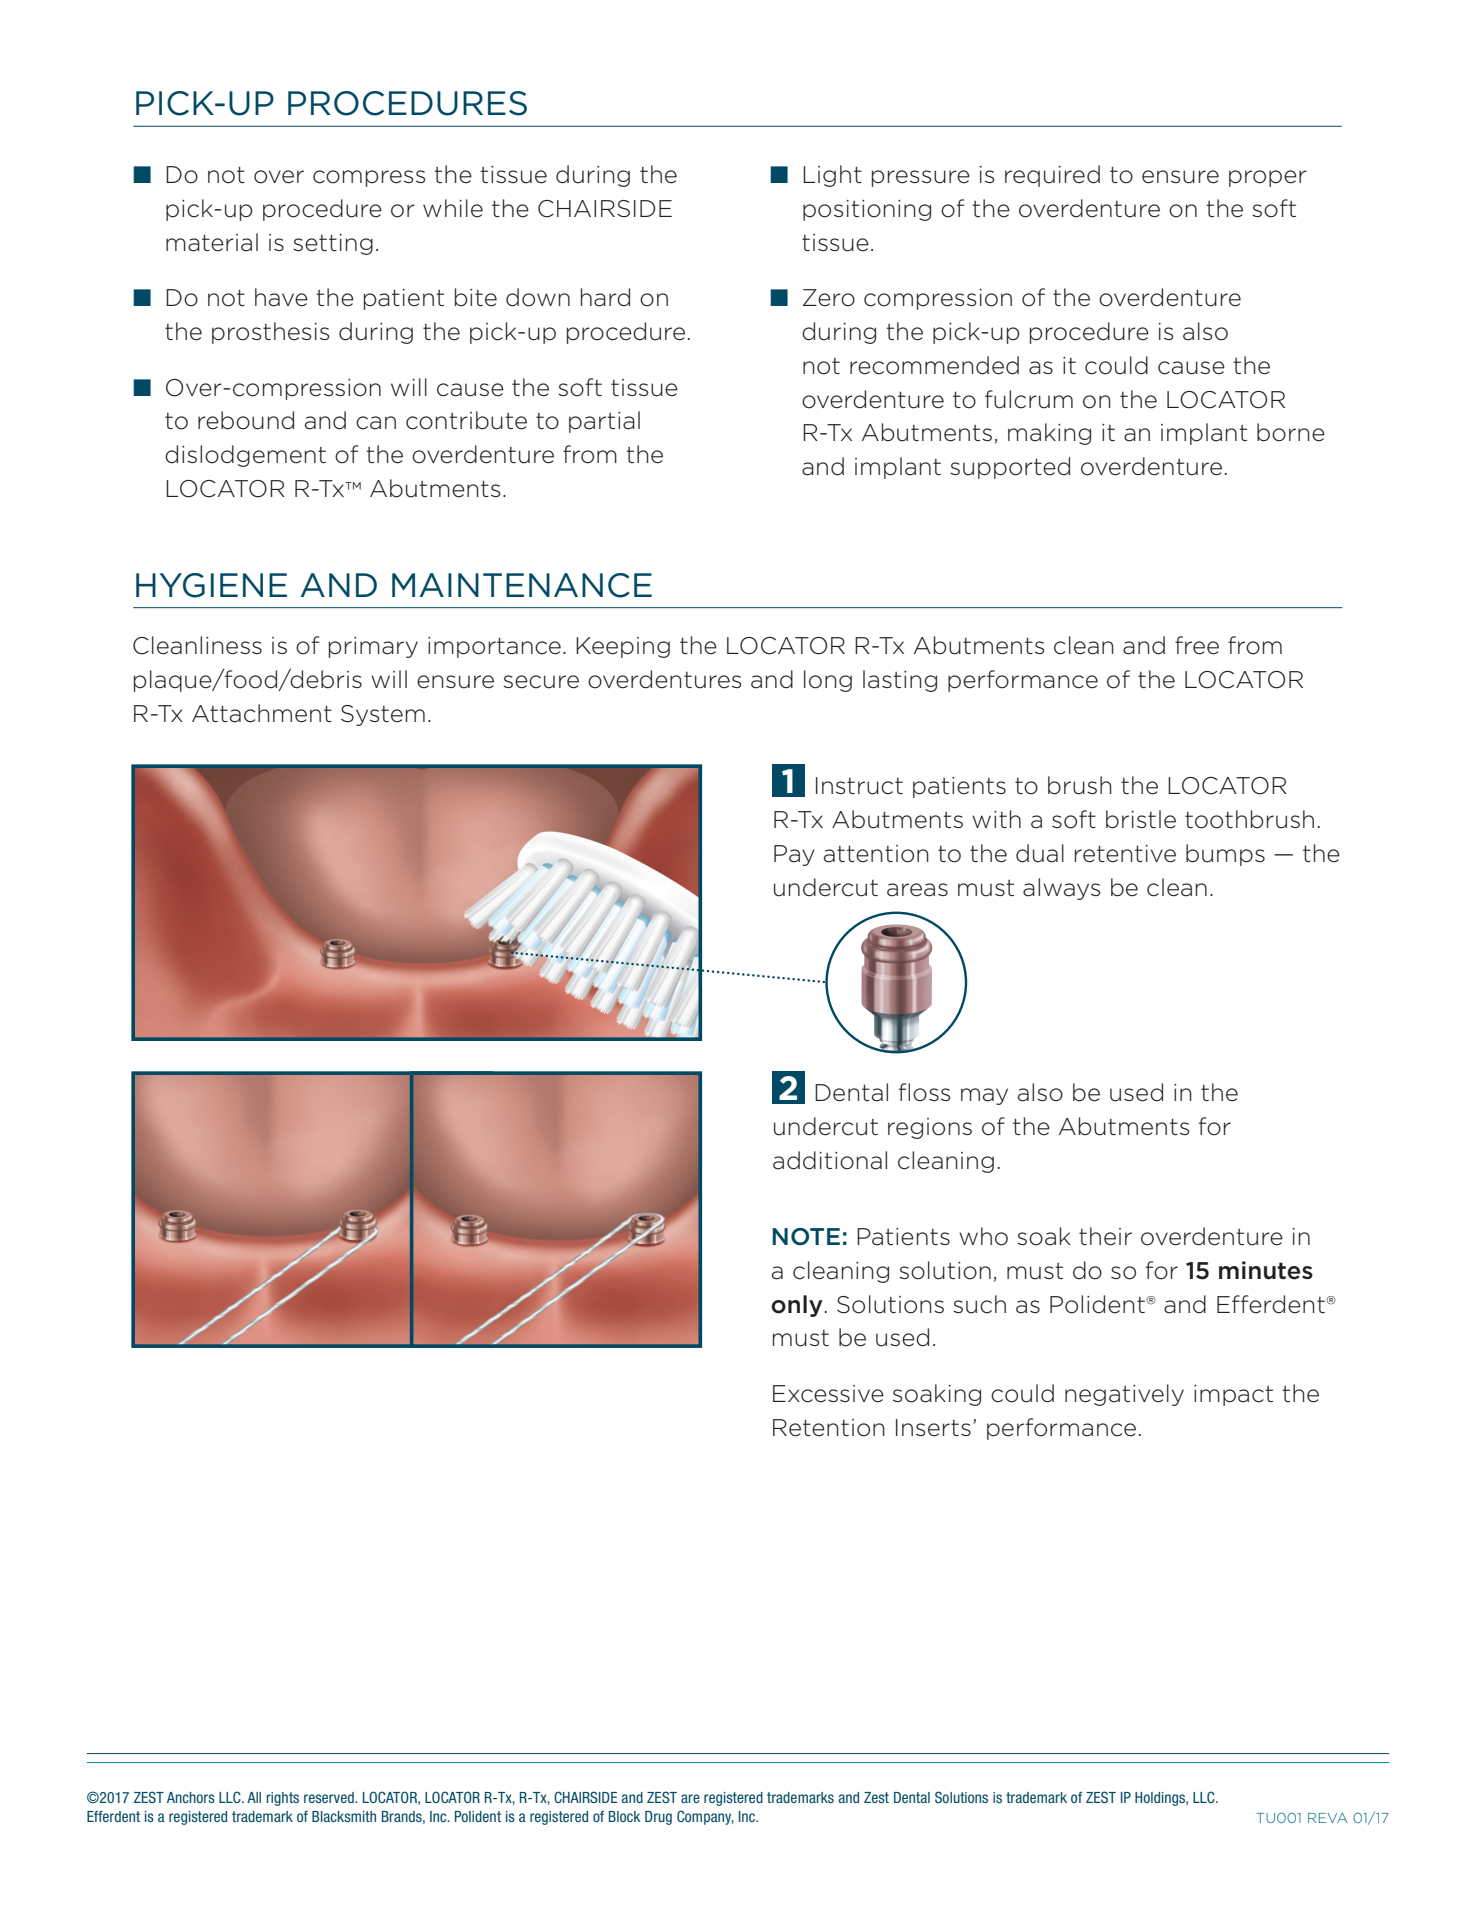 This screenshot has height=1910, width=1476. Describe the element at coordinates (1197, 645) in the screenshot. I see `free` at that location.
